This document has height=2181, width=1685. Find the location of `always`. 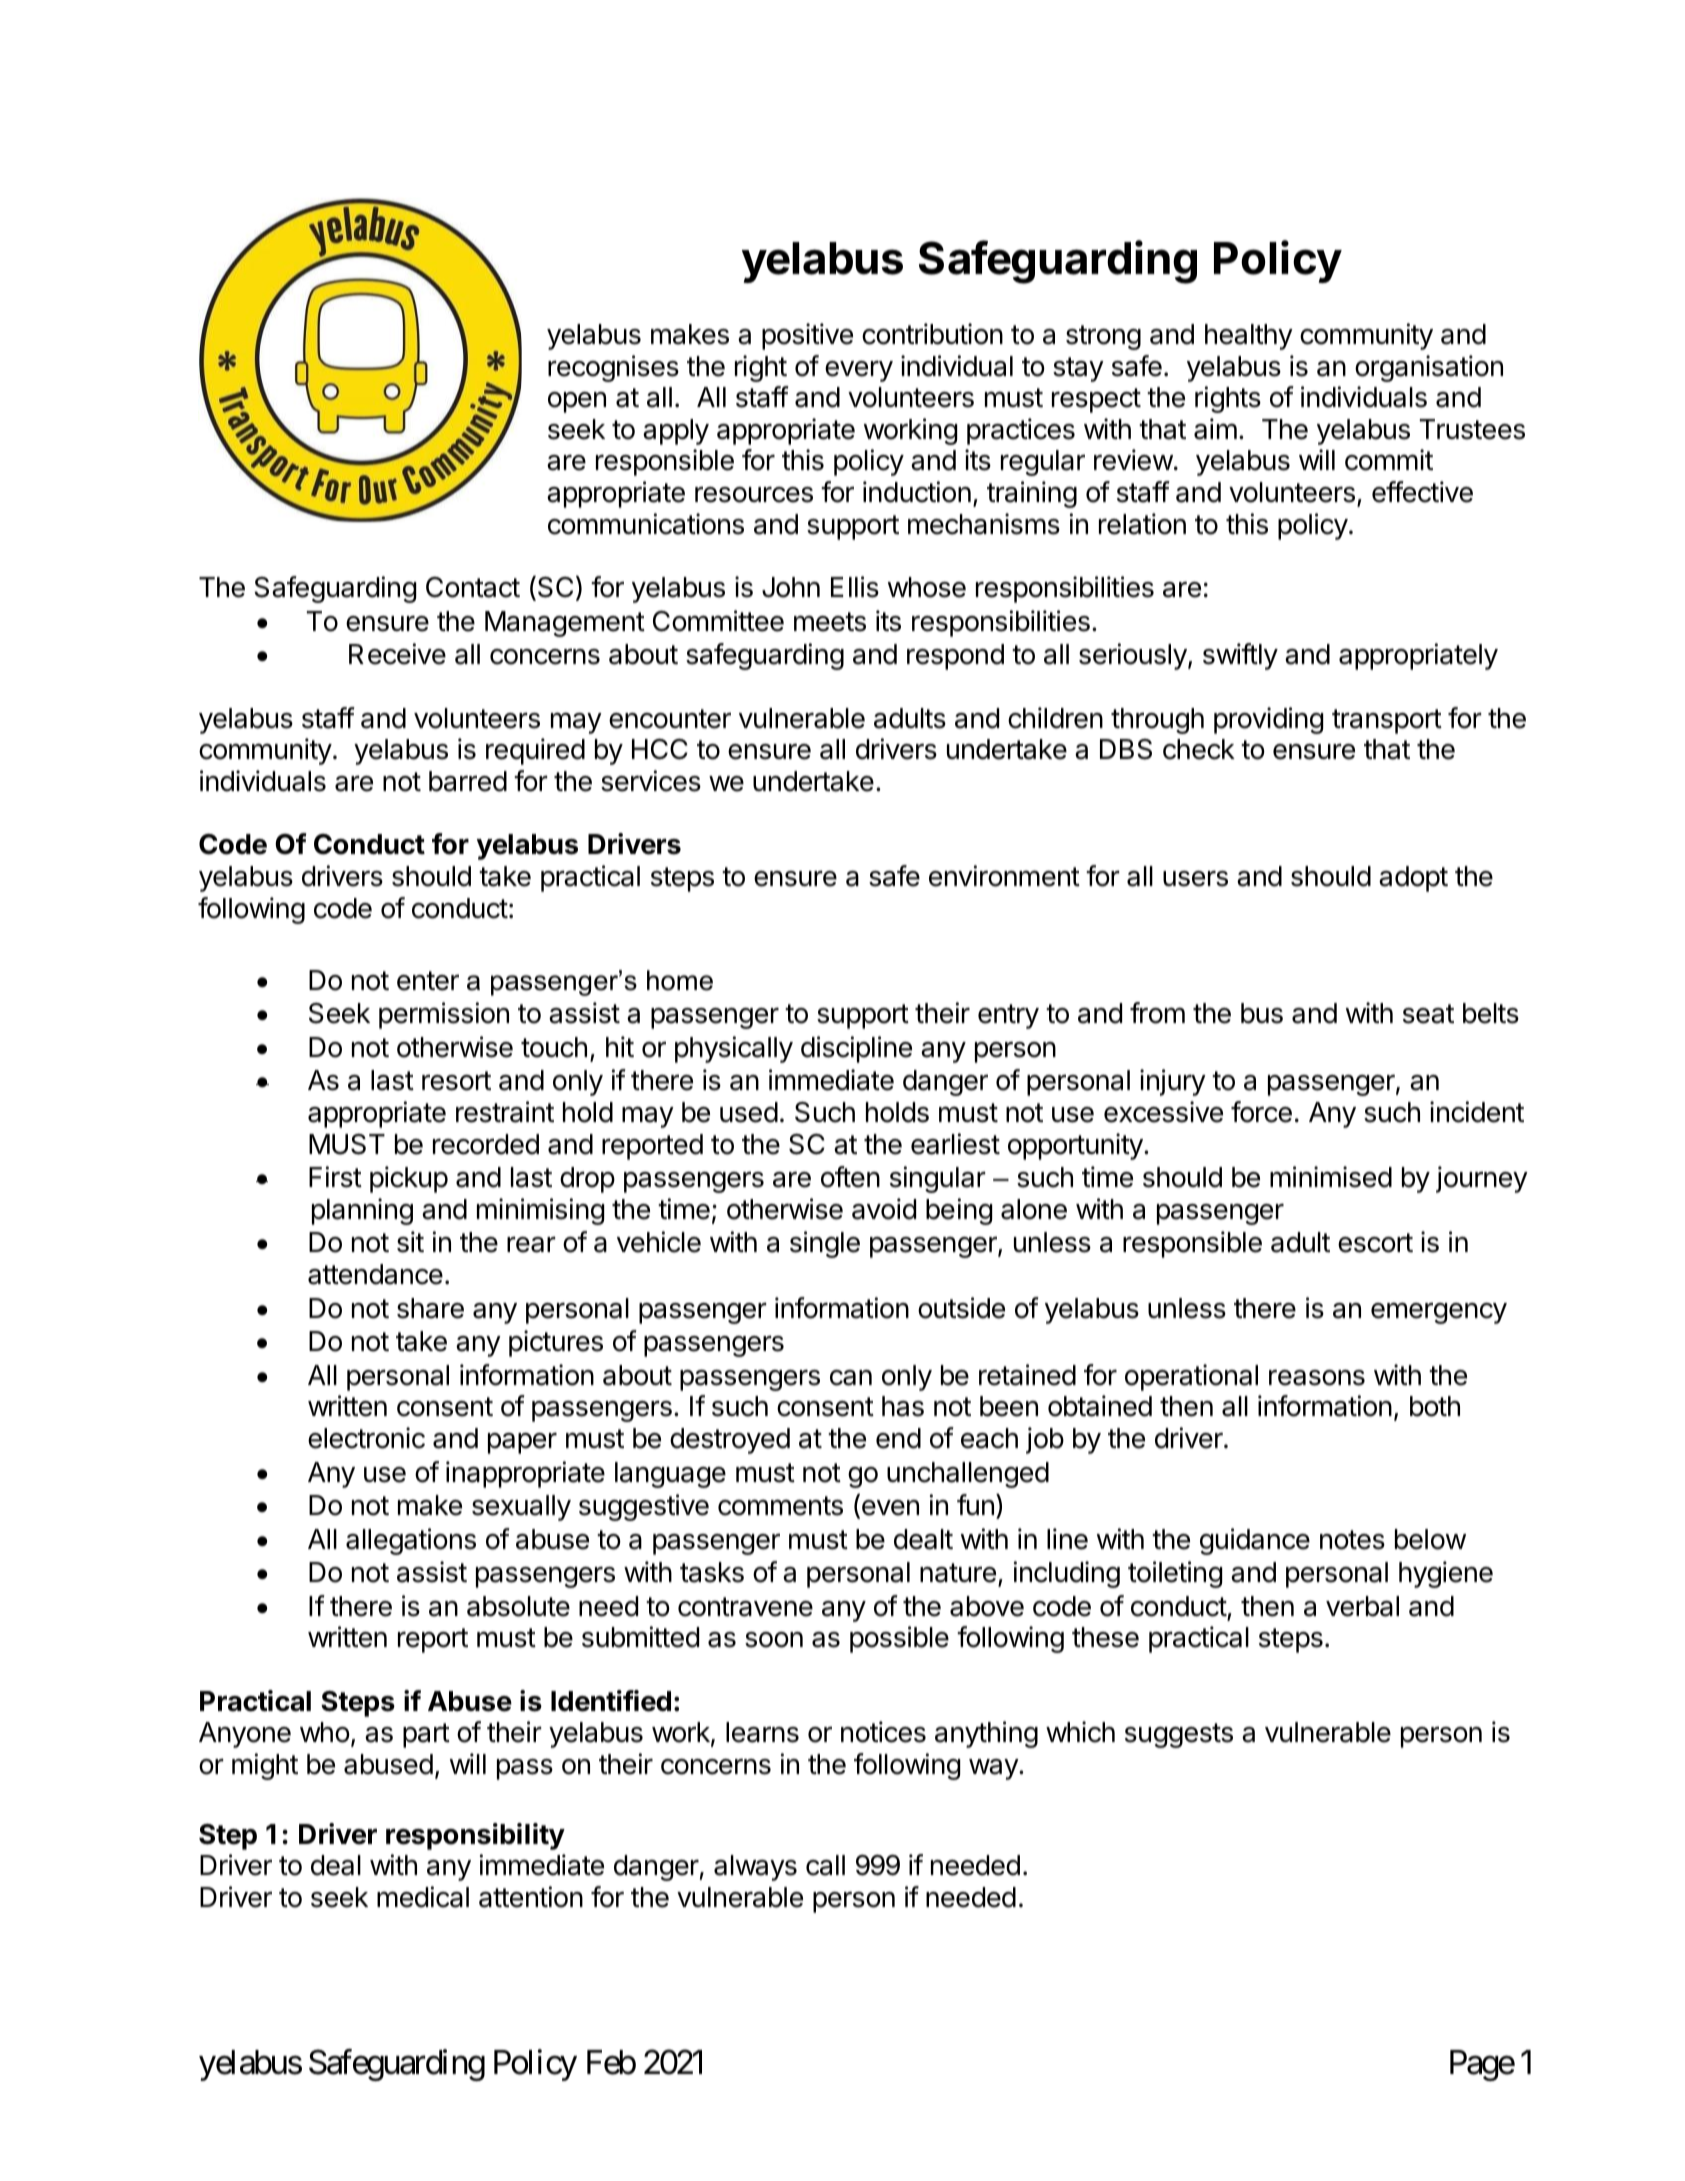

always is located at coordinates (755, 1868).
